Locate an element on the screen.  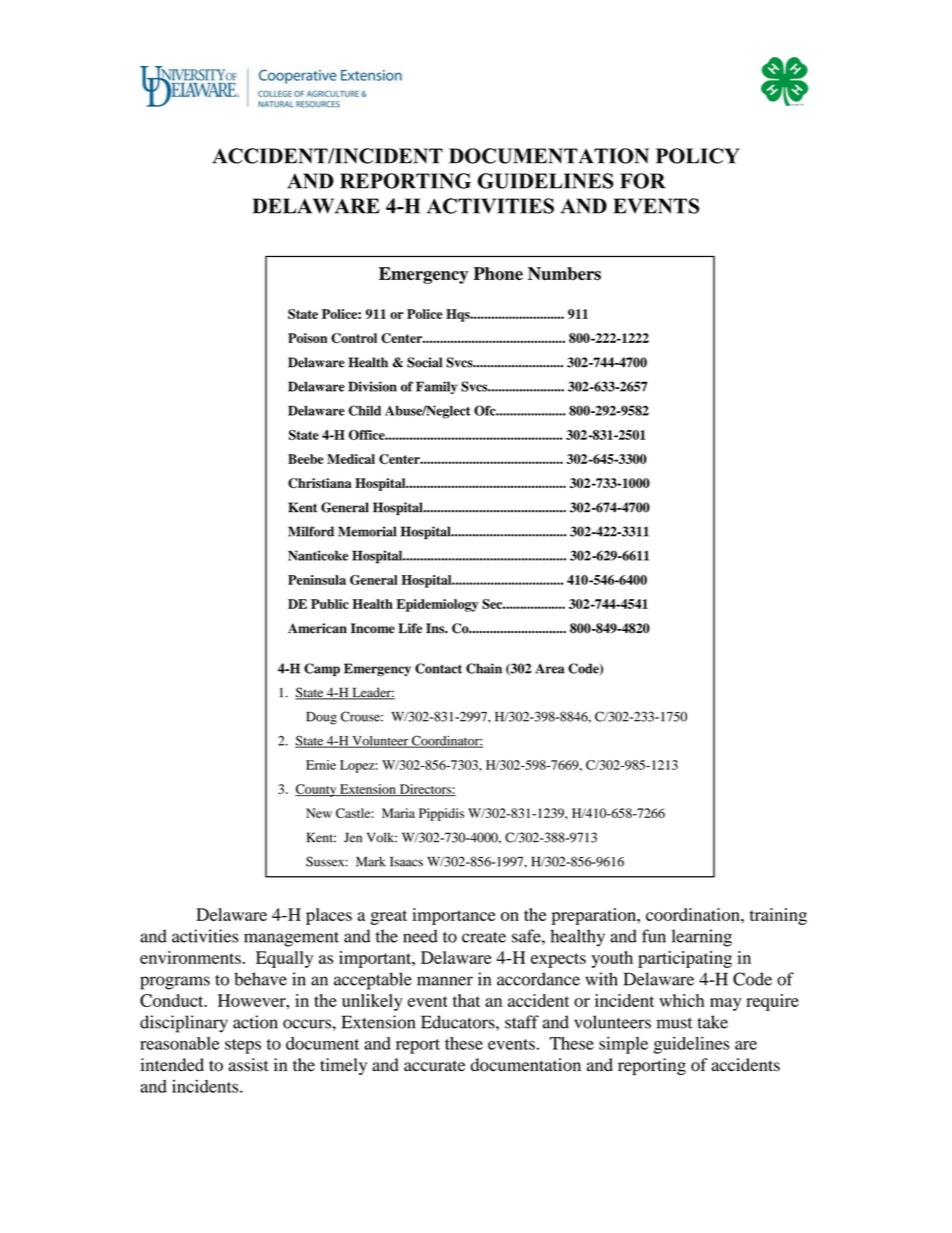
Maria is located at coordinates (398, 813).
